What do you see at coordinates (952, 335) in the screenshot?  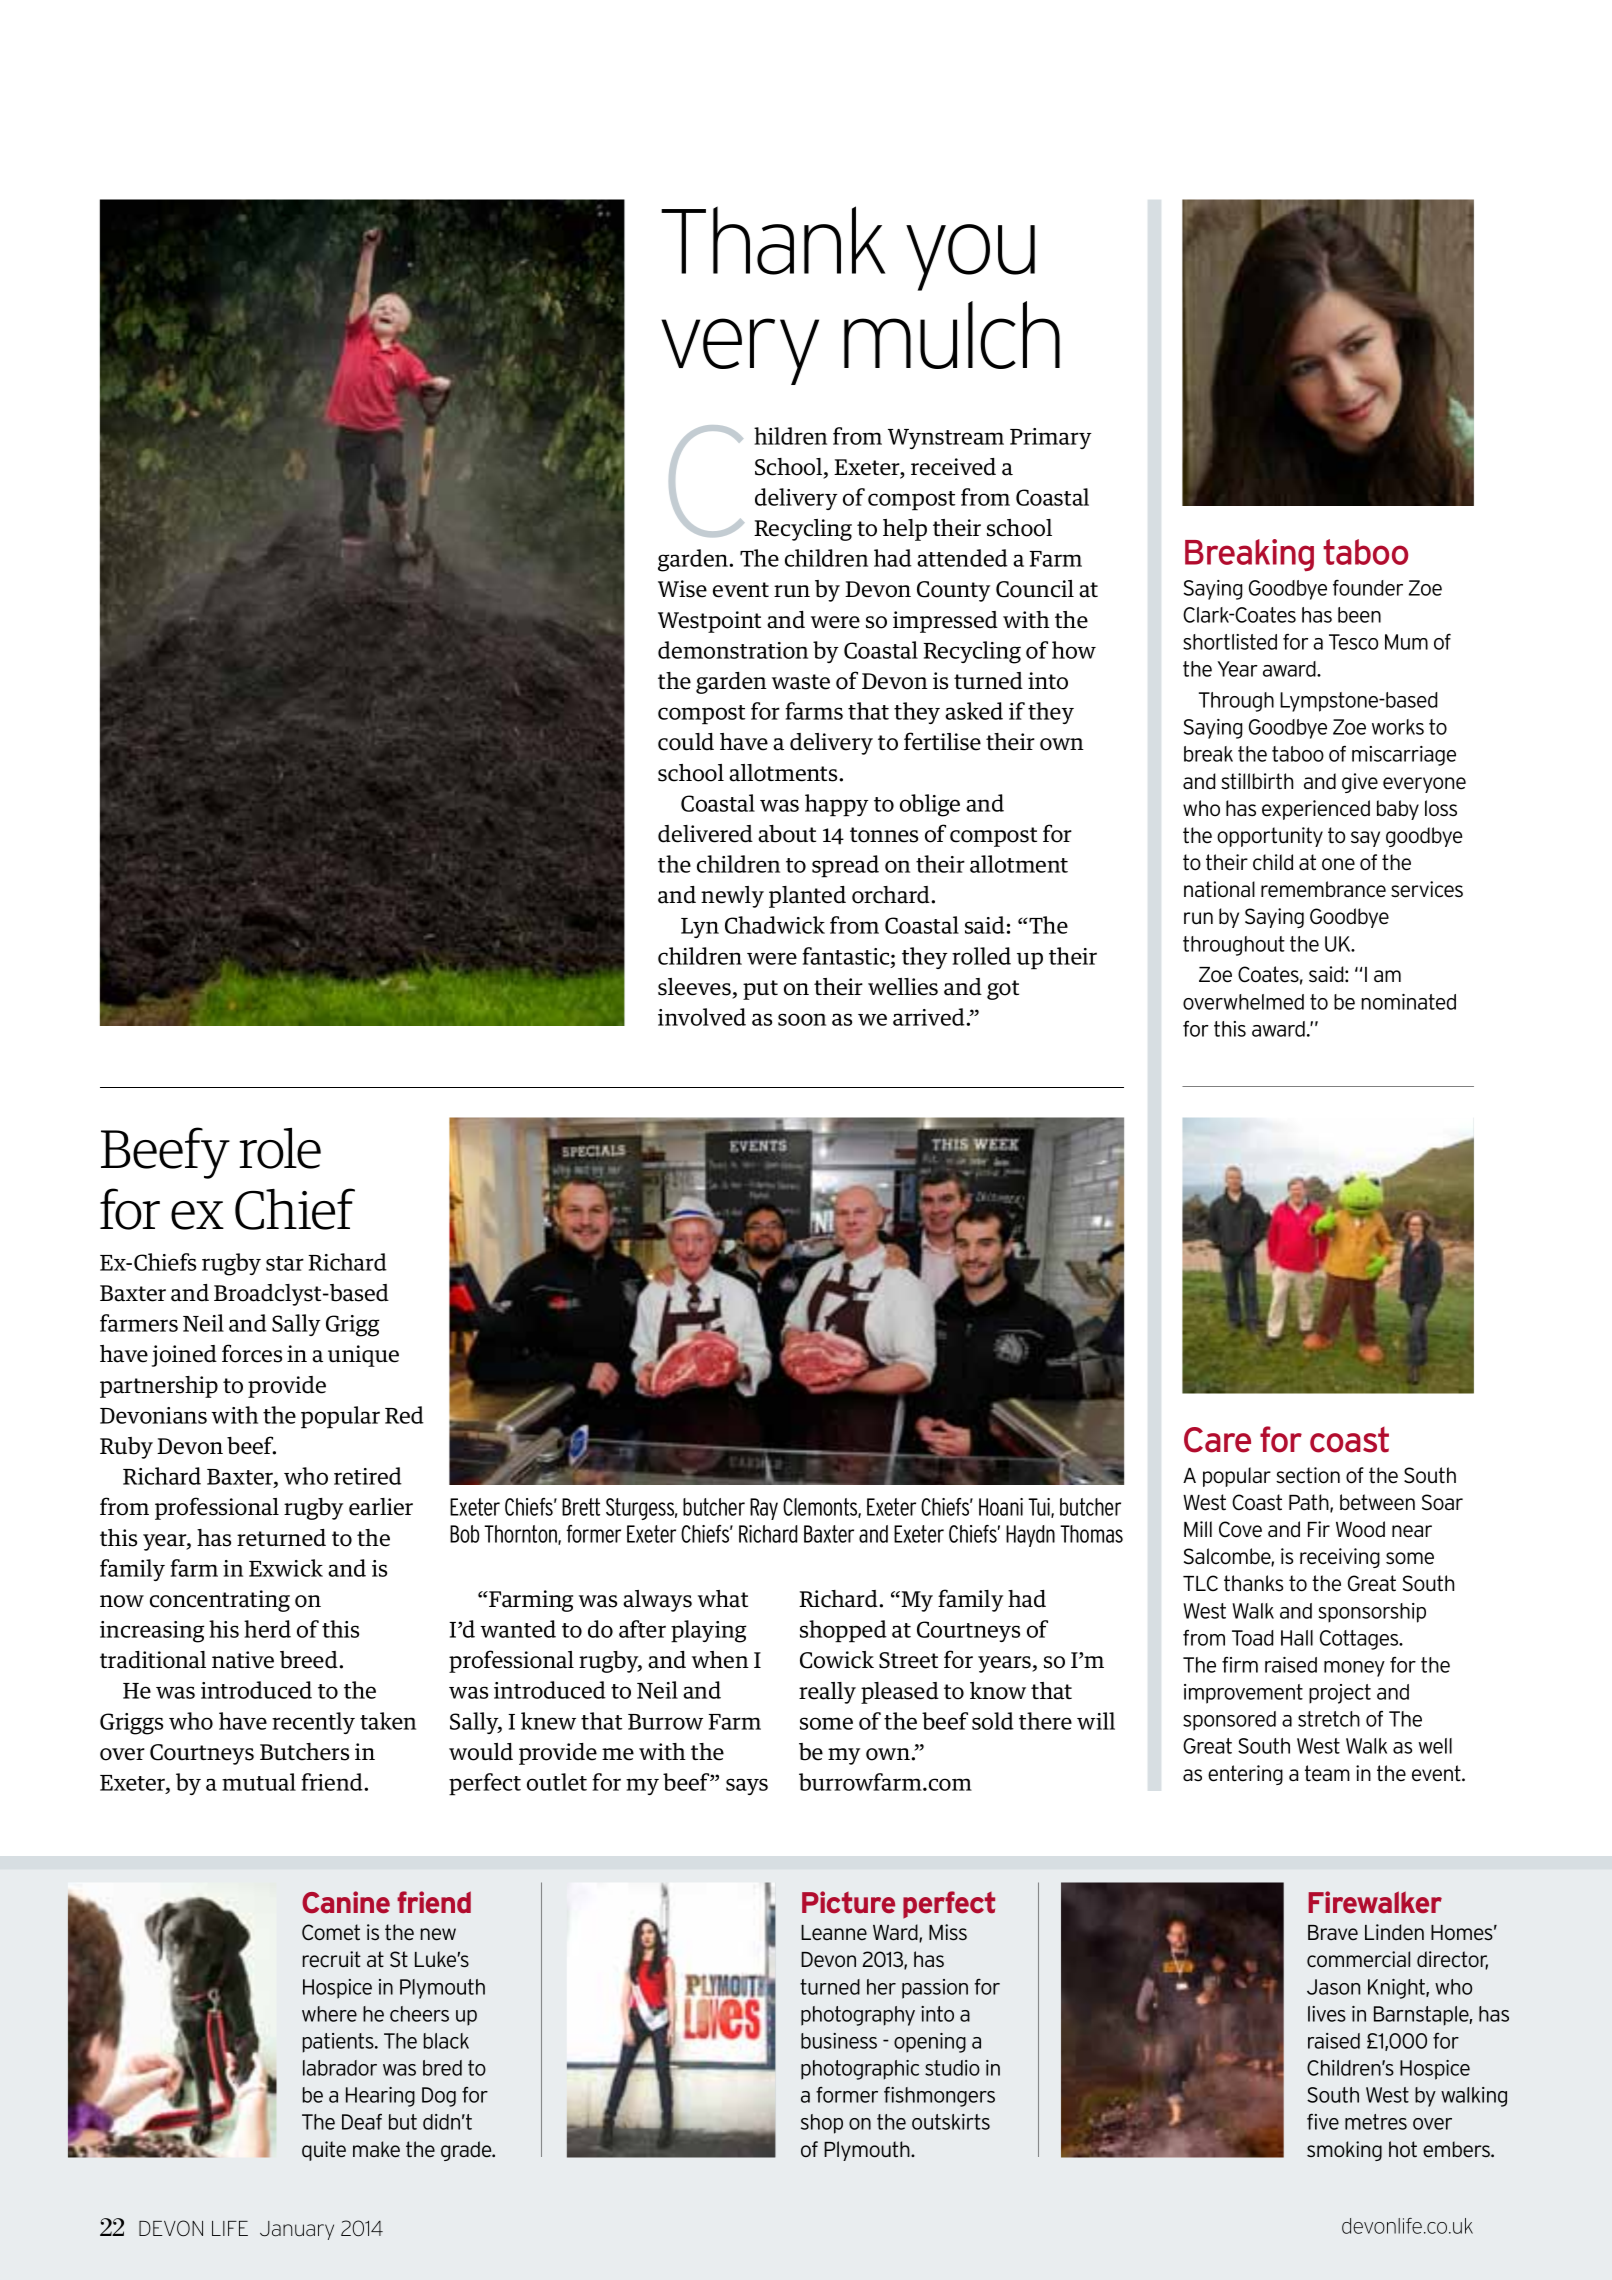 I see `mulch` at bounding box center [952, 335].
